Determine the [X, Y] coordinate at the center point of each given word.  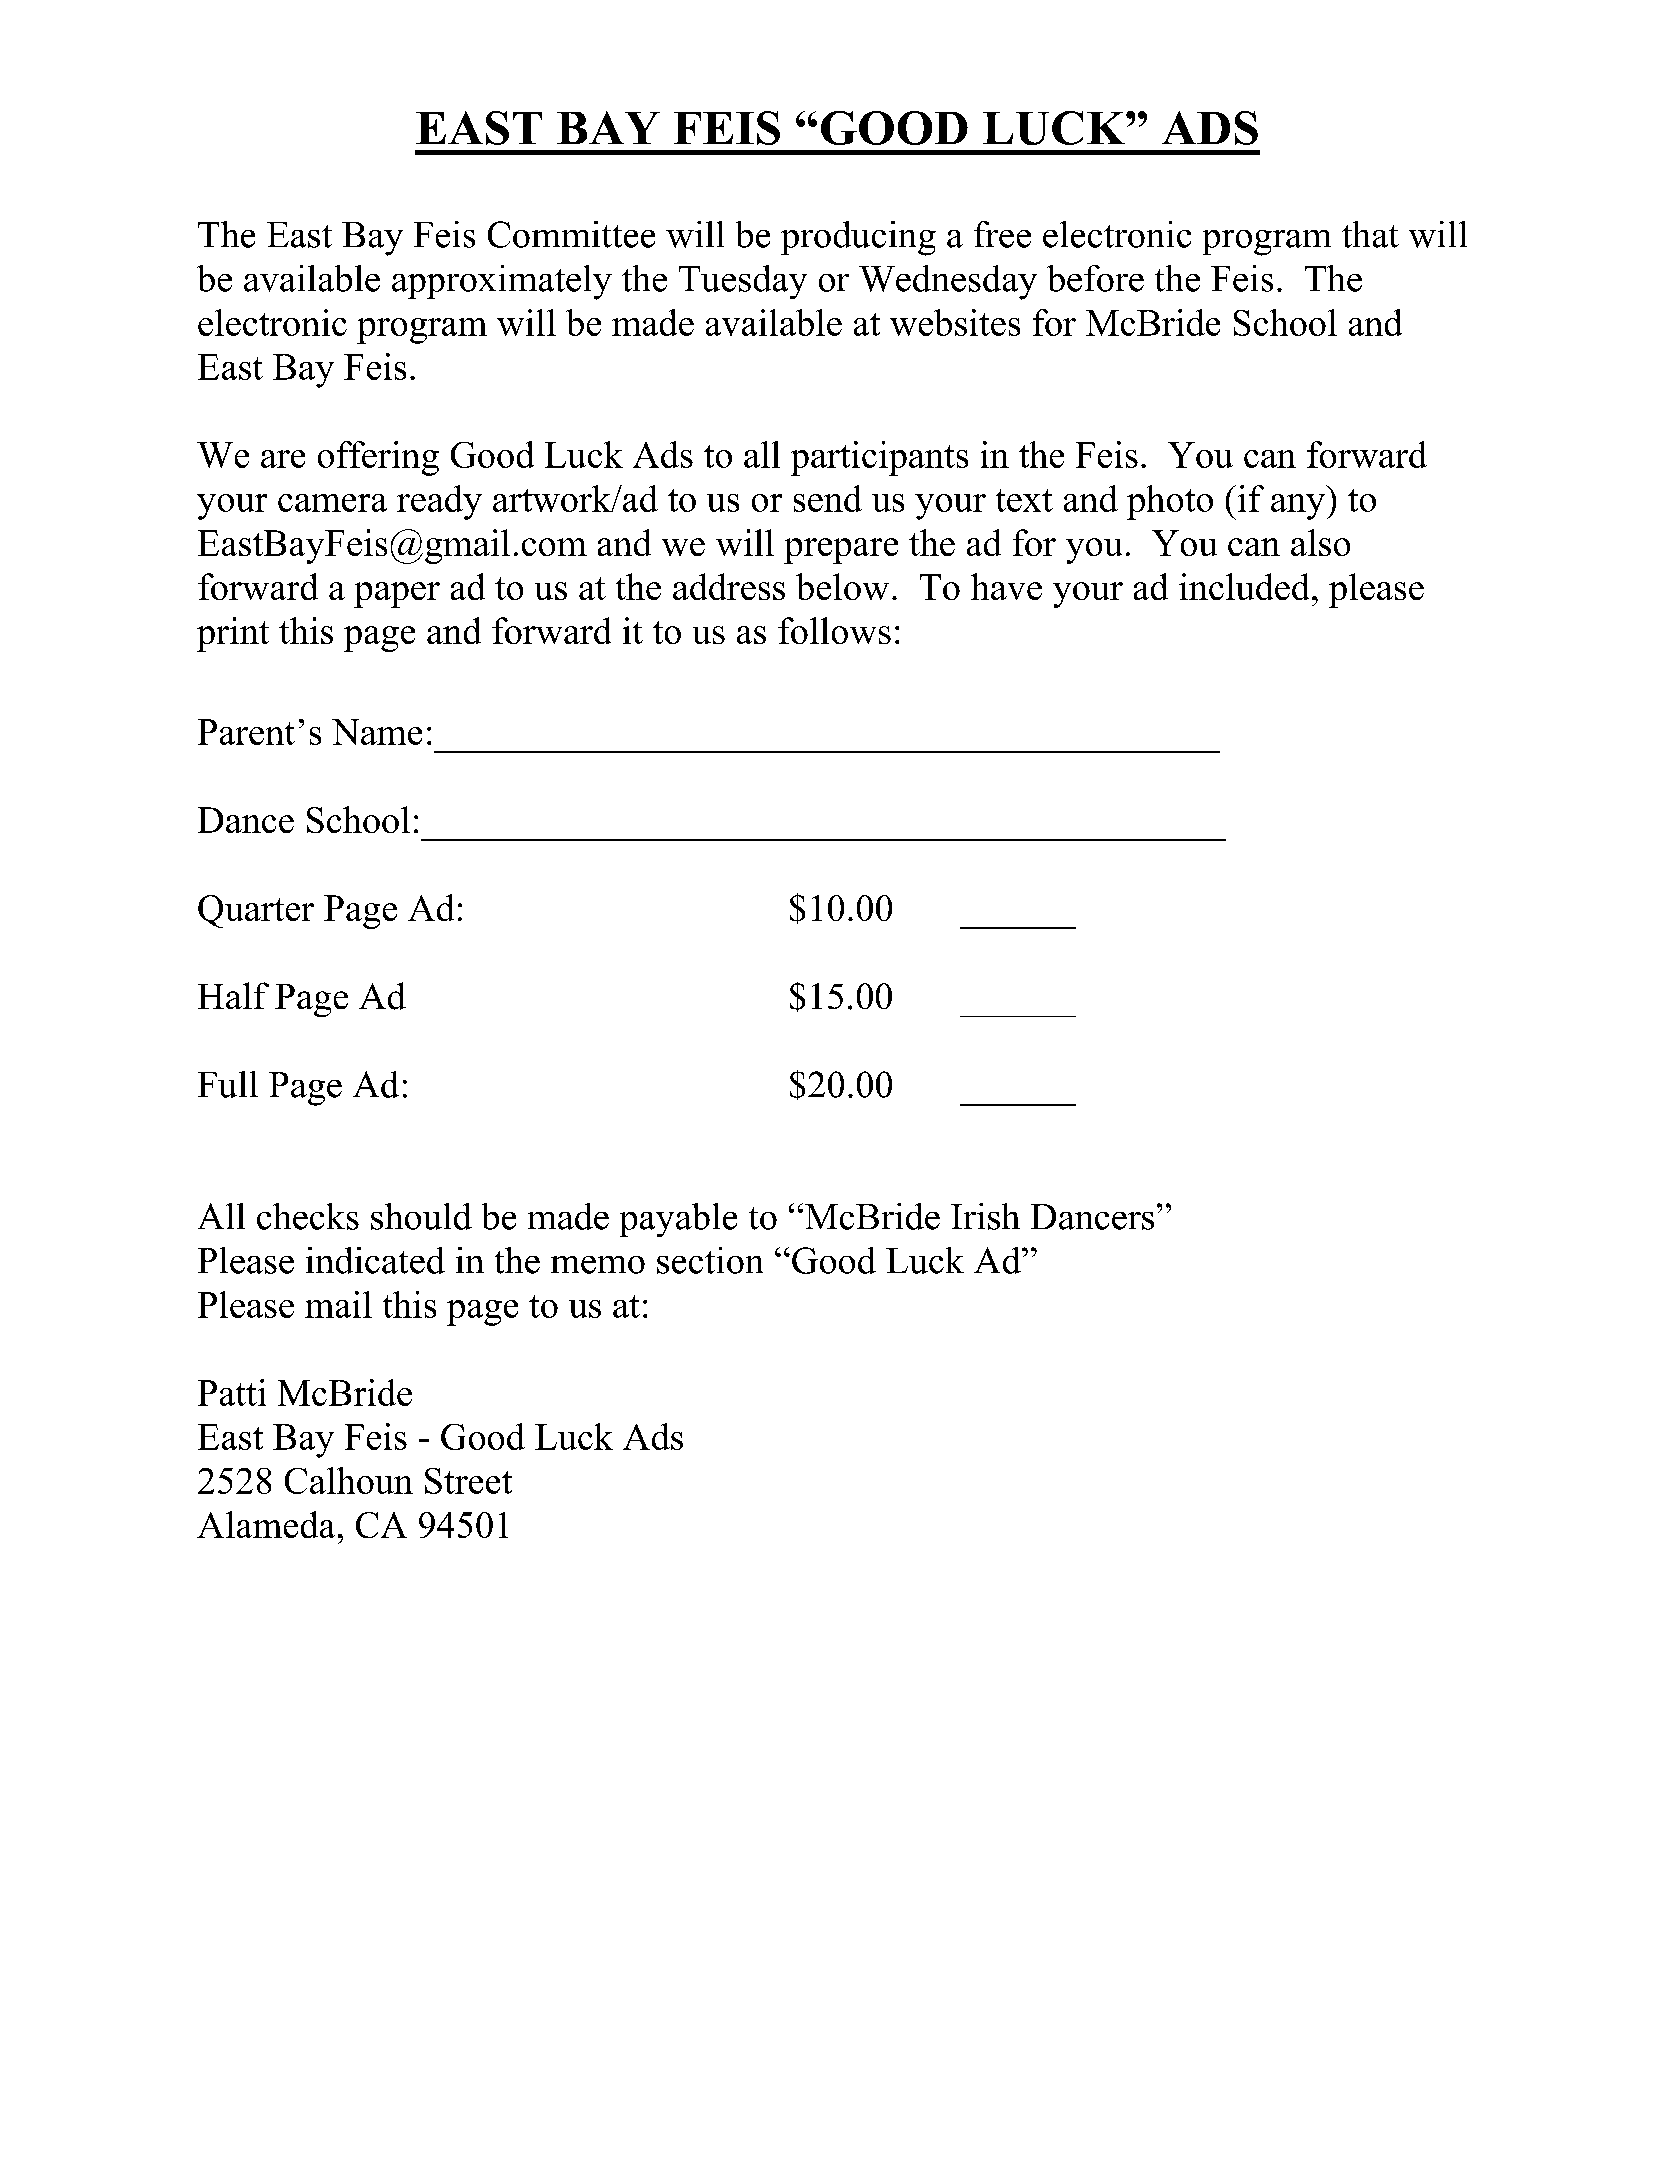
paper [397, 595]
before [1095, 278]
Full [228, 1084]
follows [834, 630]
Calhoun [349, 1480]
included [1244, 586]
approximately [502, 282]
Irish [985, 1216]
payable [678, 1220]
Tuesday [743, 282]
